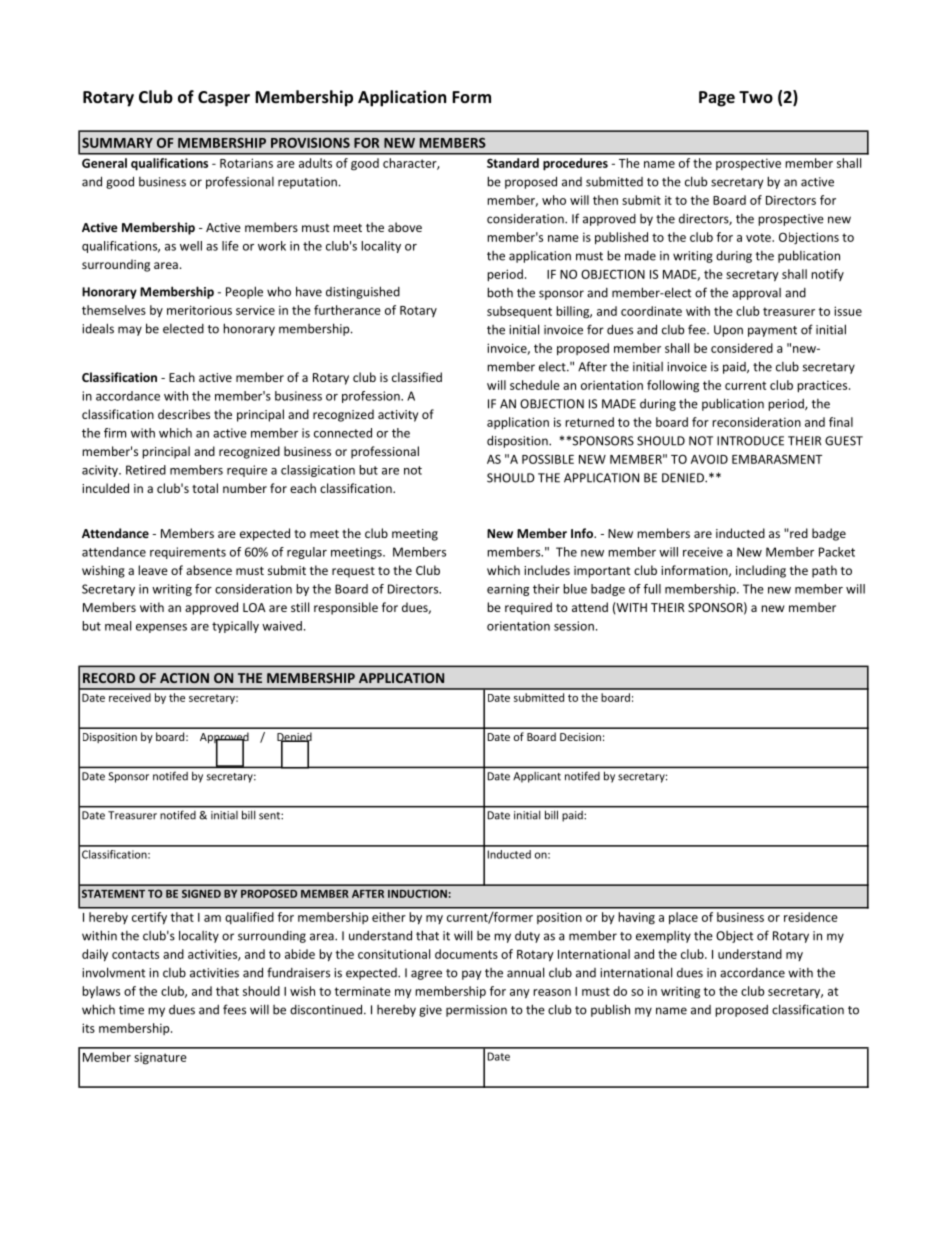  What do you see at coordinates (756, 97) in the page?
I see `Two` at bounding box center [756, 97].
